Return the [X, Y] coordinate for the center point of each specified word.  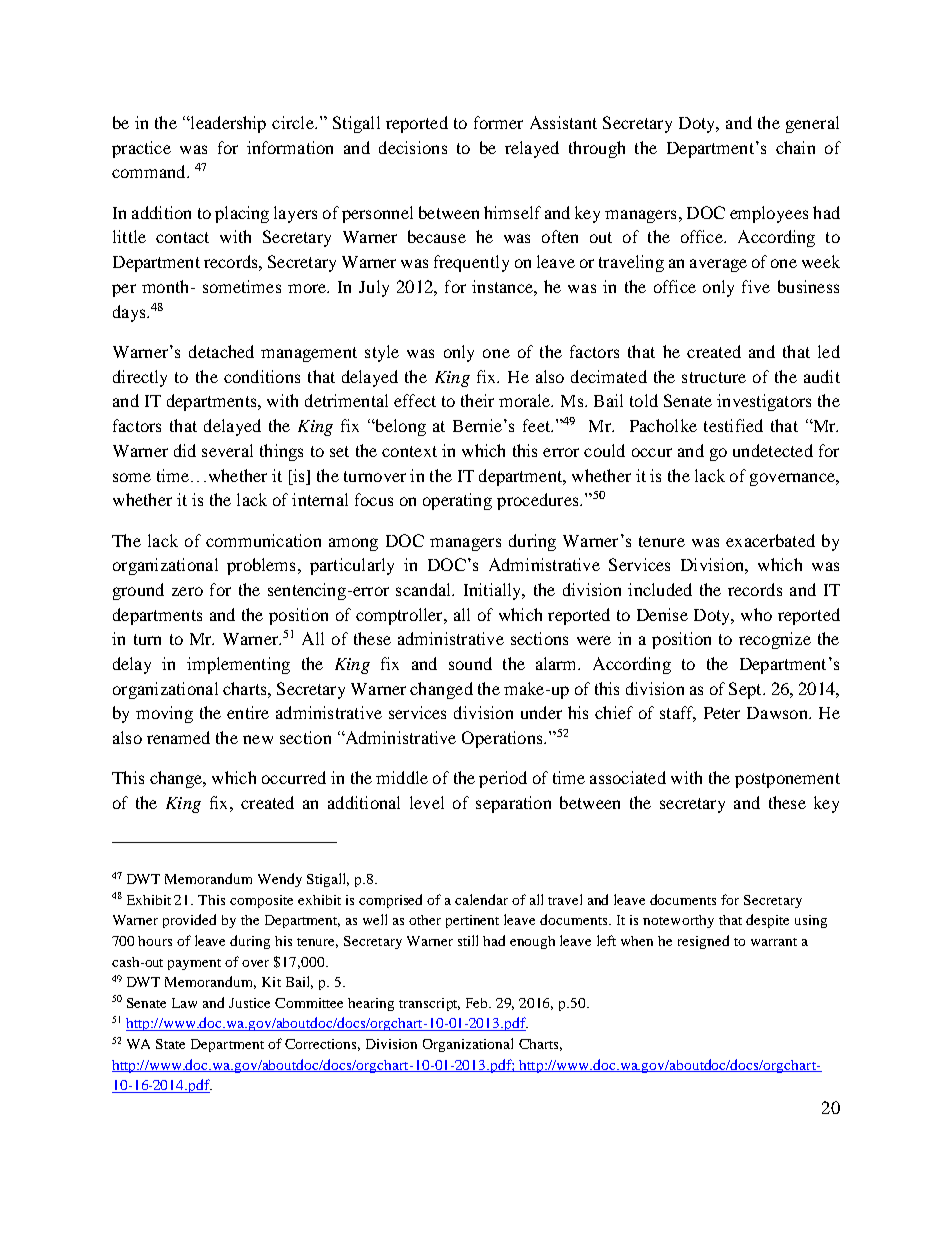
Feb [478, 1003]
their [477, 400]
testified [733, 425]
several [227, 450]
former [498, 122]
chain [795, 147]
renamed [178, 737]
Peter [722, 713]
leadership [227, 124]
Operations [503, 739]
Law [184, 1003]
